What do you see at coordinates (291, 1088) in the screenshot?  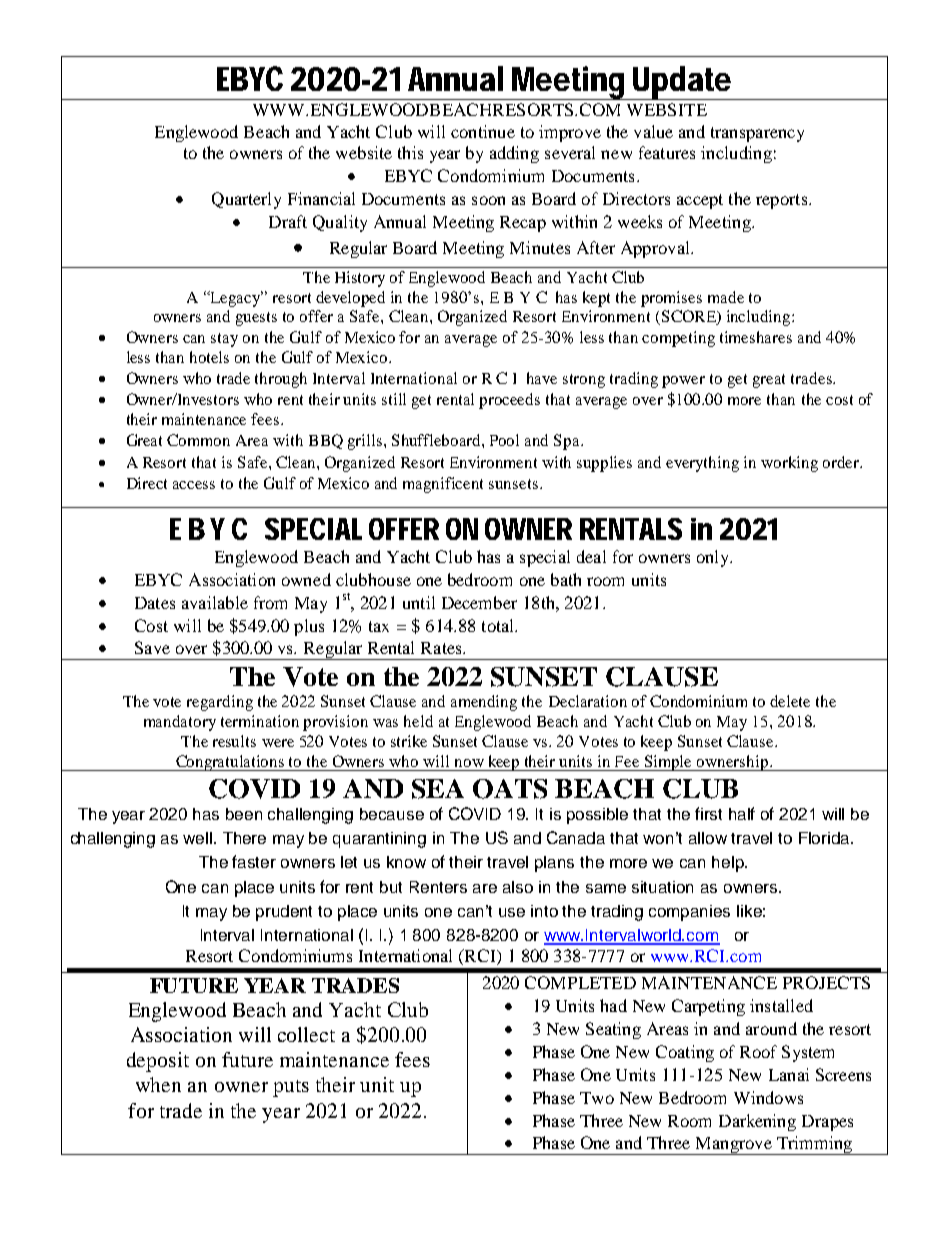 I see `puts` at bounding box center [291, 1088].
